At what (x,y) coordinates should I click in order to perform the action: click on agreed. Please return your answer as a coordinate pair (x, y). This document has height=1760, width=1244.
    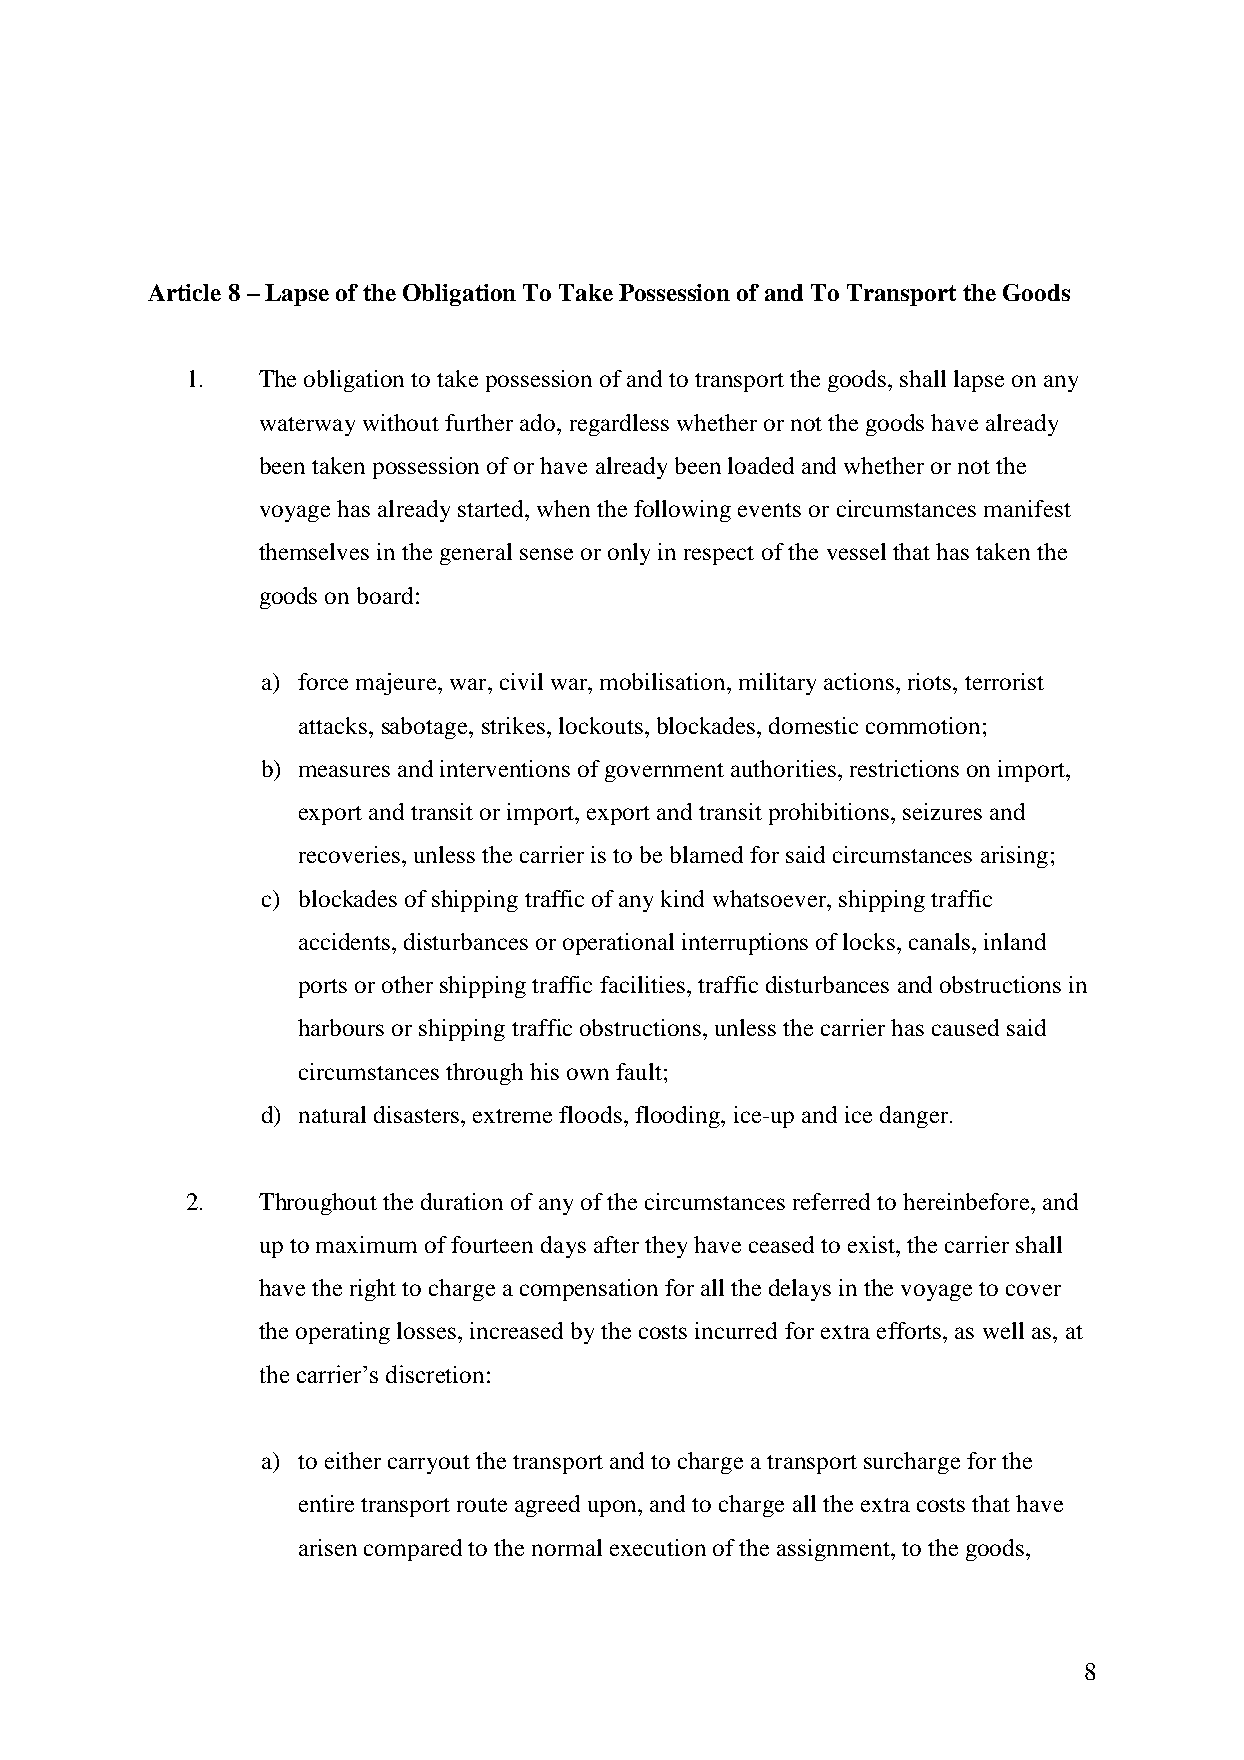
    Looking at the image, I should click on (547, 1506).
